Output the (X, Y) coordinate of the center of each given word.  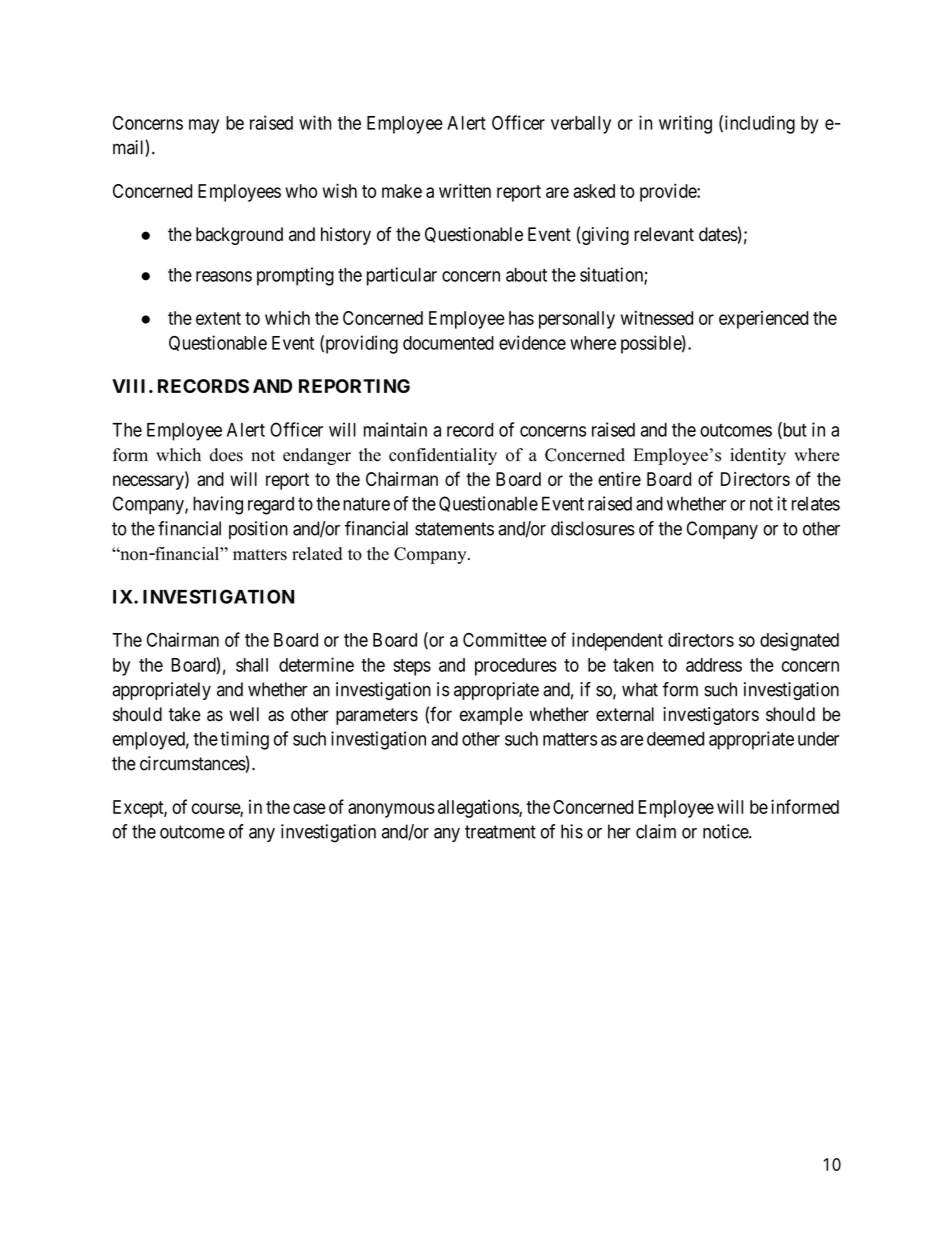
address (714, 665)
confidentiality (443, 456)
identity (758, 456)
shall (252, 665)
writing (685, 124)
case (309, 808)
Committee (505, 639)
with (315, 122)
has (521, 318)
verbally (581, 125)
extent (218, 318)
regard (271, 505)
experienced (763, 320)
